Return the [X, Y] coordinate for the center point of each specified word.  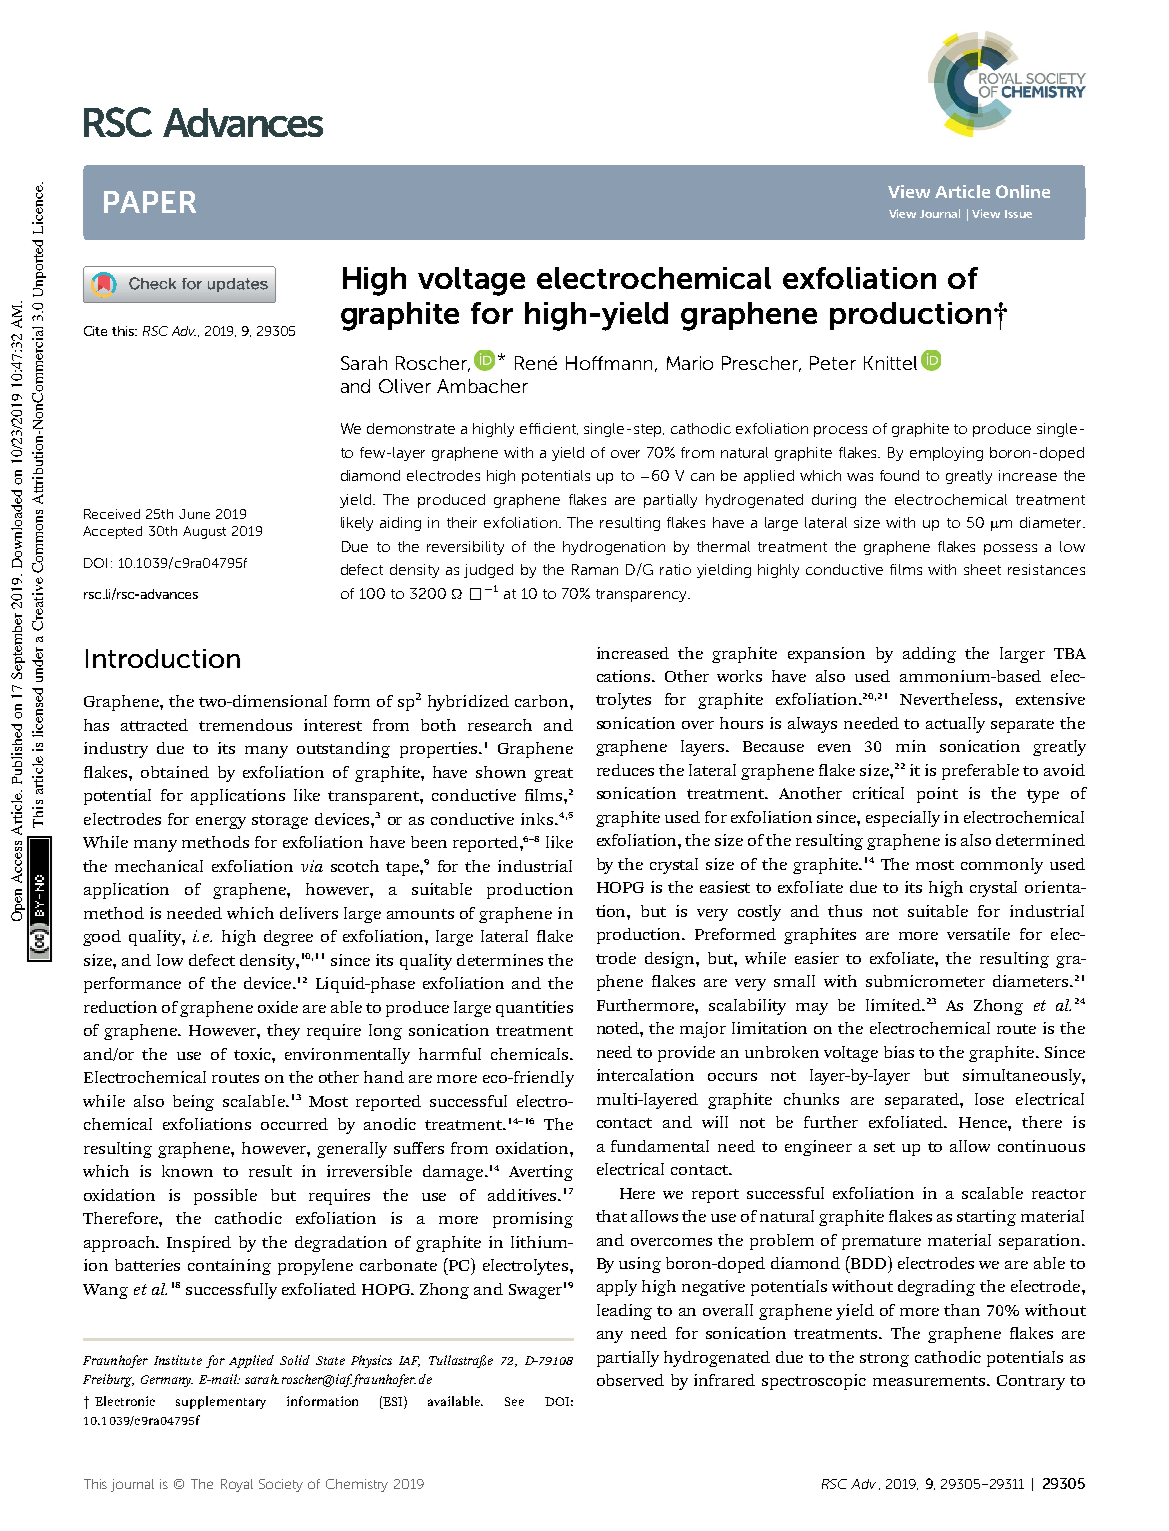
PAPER [150, 202]
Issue [1018, 214]
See [514, 1401]
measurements [931, 1381]
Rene [536, 363]
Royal [237, 1485]
